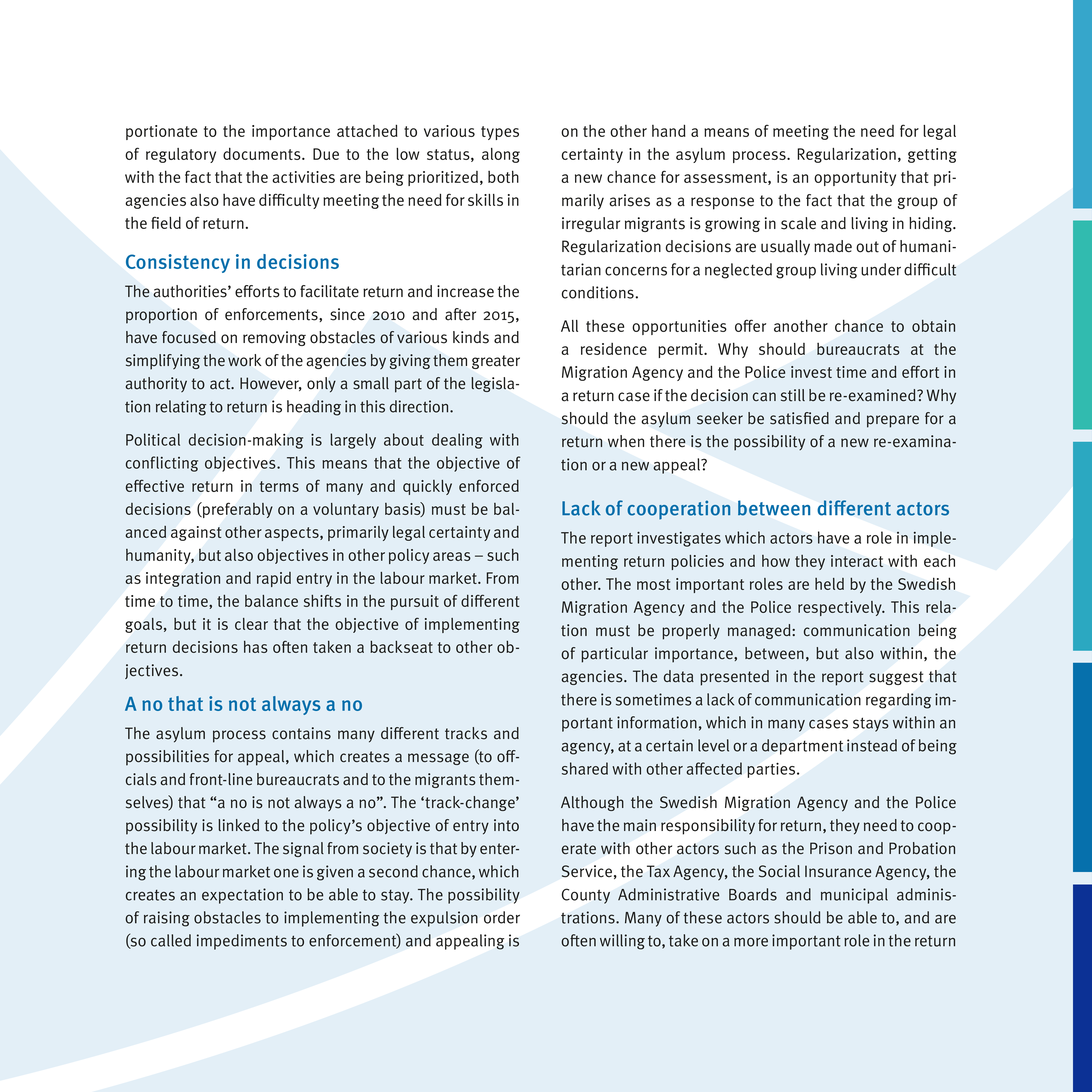  I want to click on data, so click(679, 676).
